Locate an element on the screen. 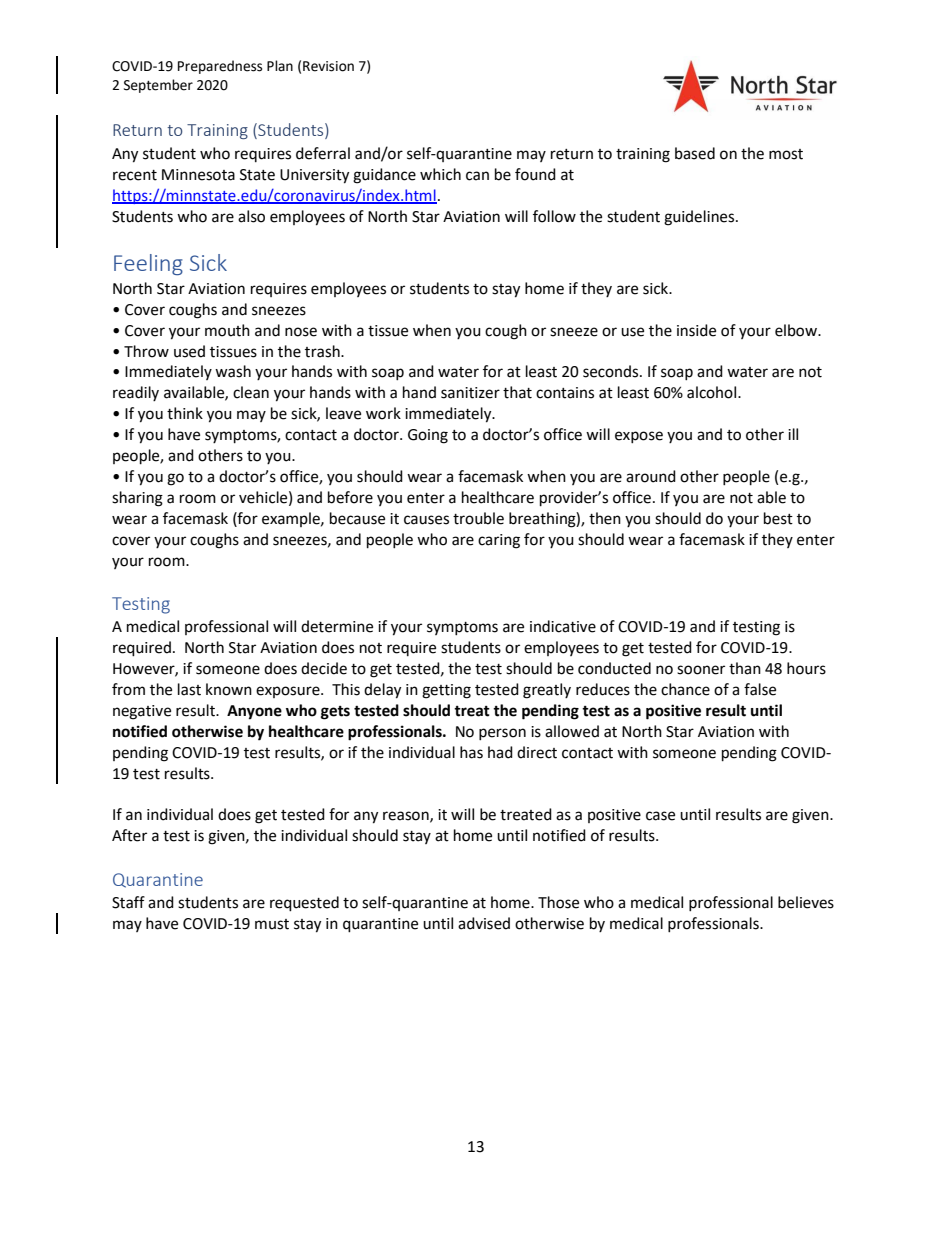  inside is located at coordinates (696, 330).
